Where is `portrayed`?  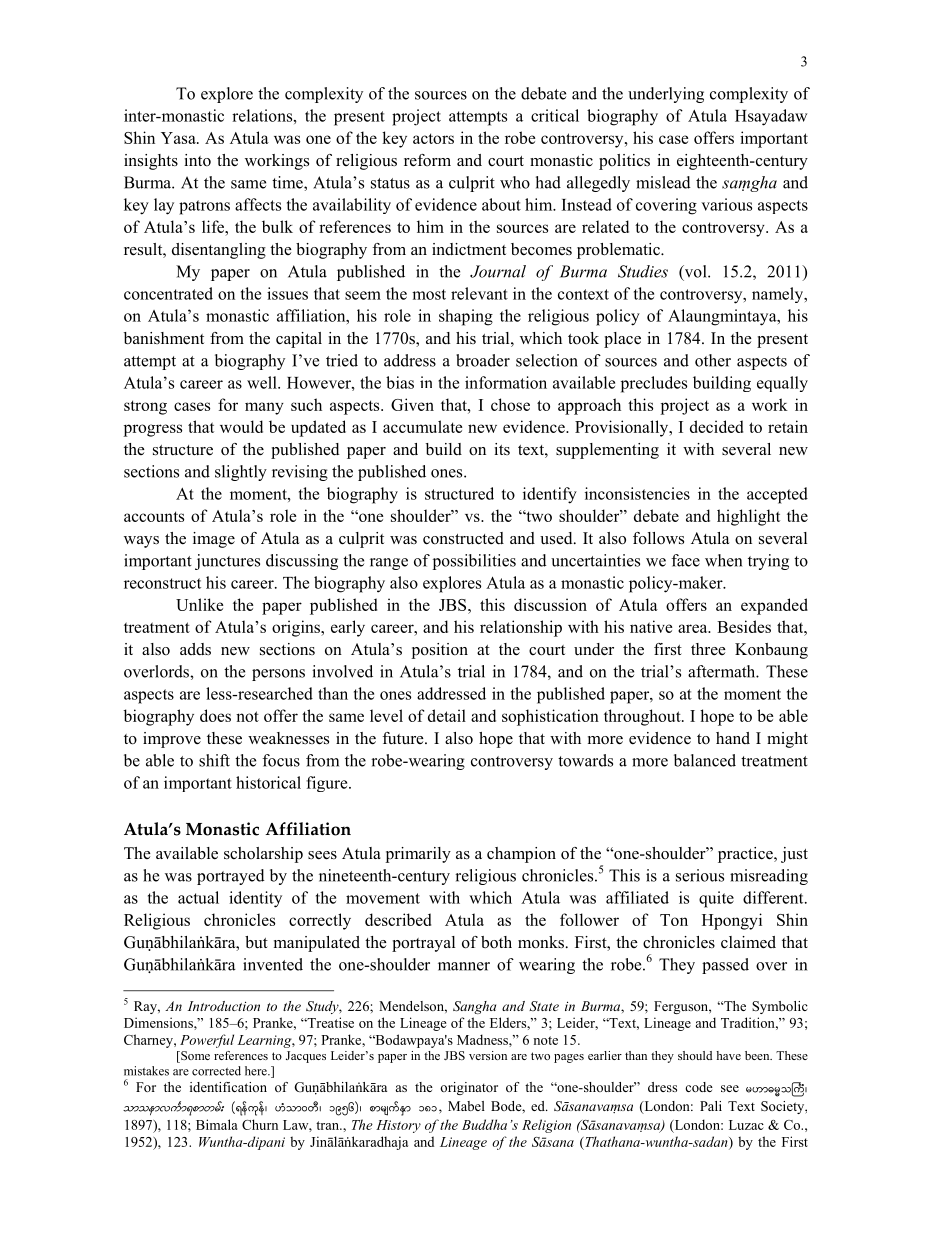 portrayed is located at coordinates (231, 877).
